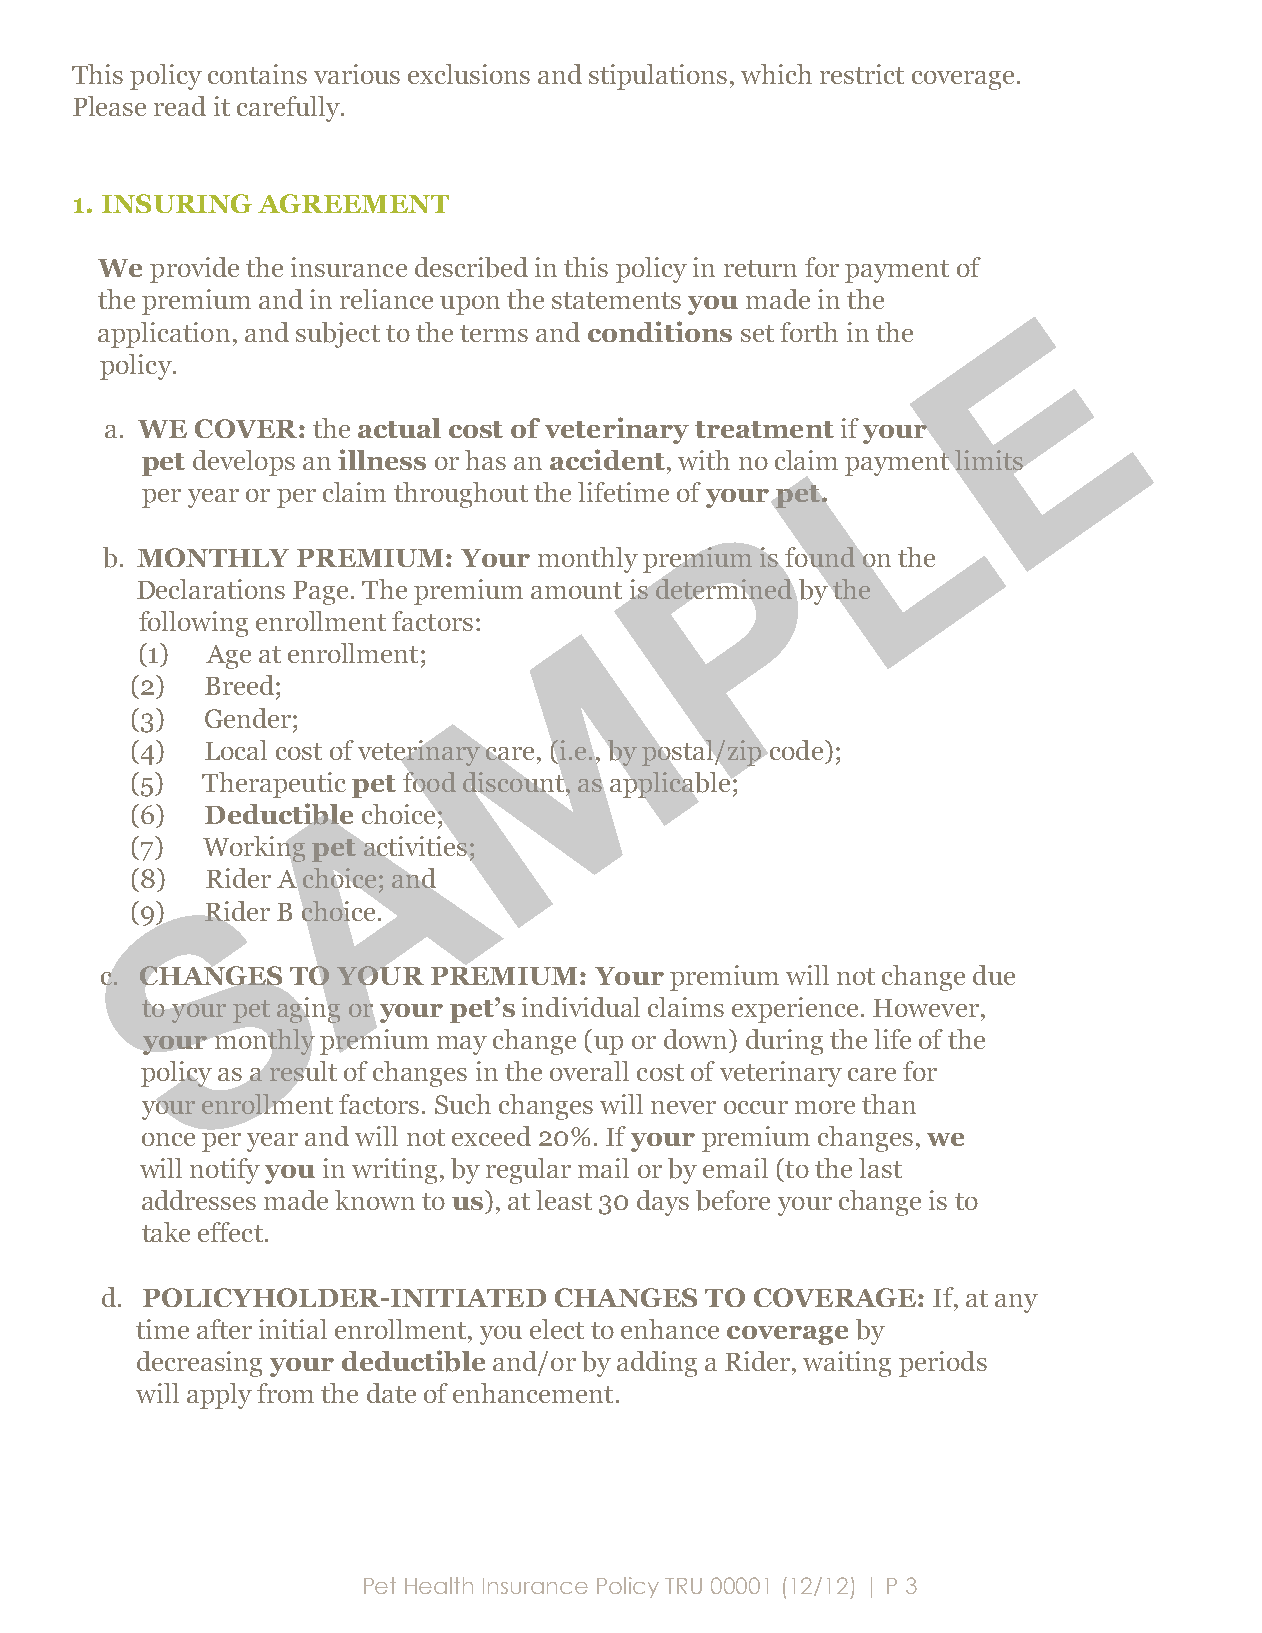  What do you see at coordinates (862, 74) in the screenshot?
I see `restrict` at bounding box center [862, 74].
